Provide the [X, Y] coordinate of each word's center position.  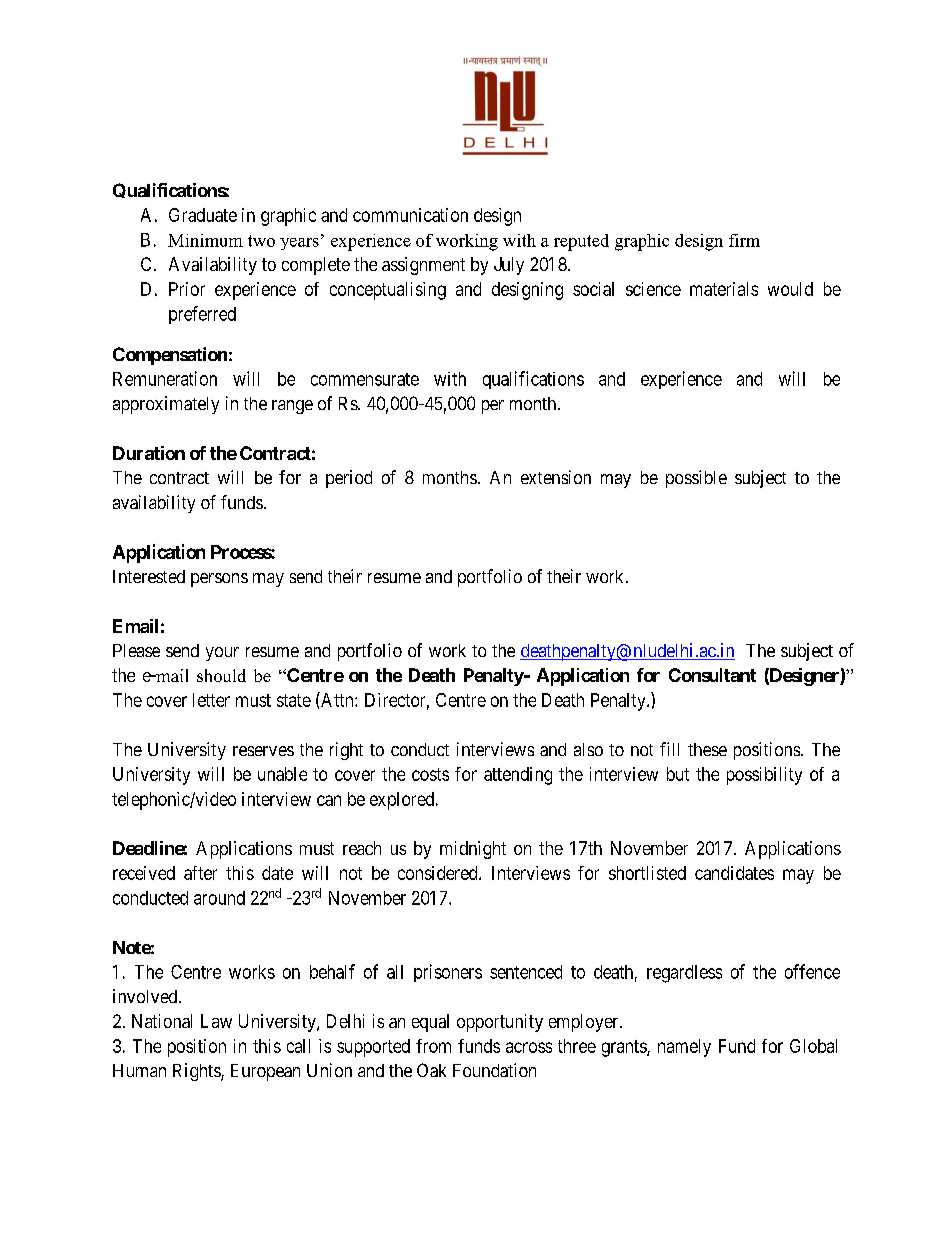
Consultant [712, 675]
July [509, 266]
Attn [337, 699]
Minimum [205, 240]
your [222, 654]
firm [744, 240]
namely [684, 1048]
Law [216, 1021]
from [433, 1046]
